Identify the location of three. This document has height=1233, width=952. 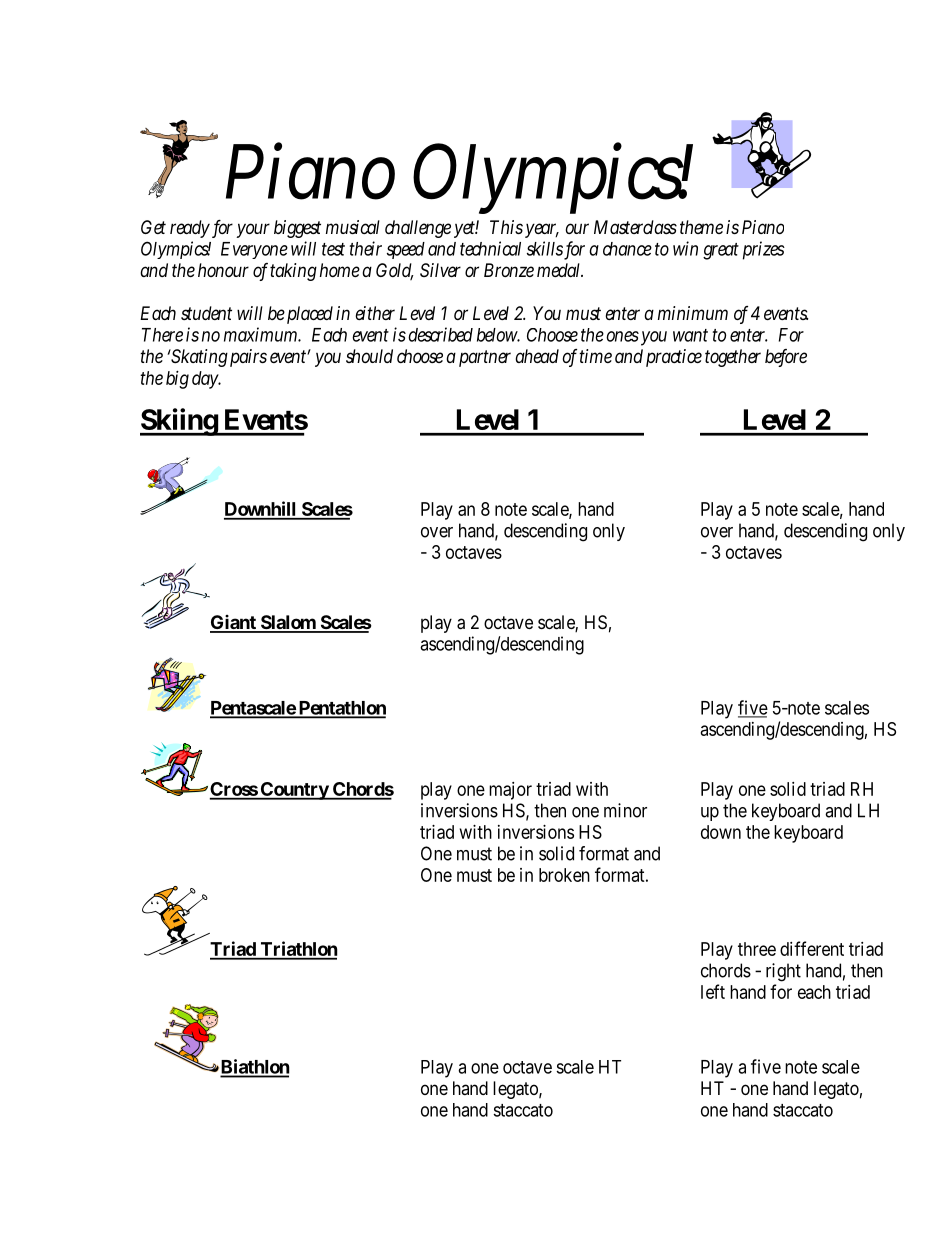
(757, 949).
